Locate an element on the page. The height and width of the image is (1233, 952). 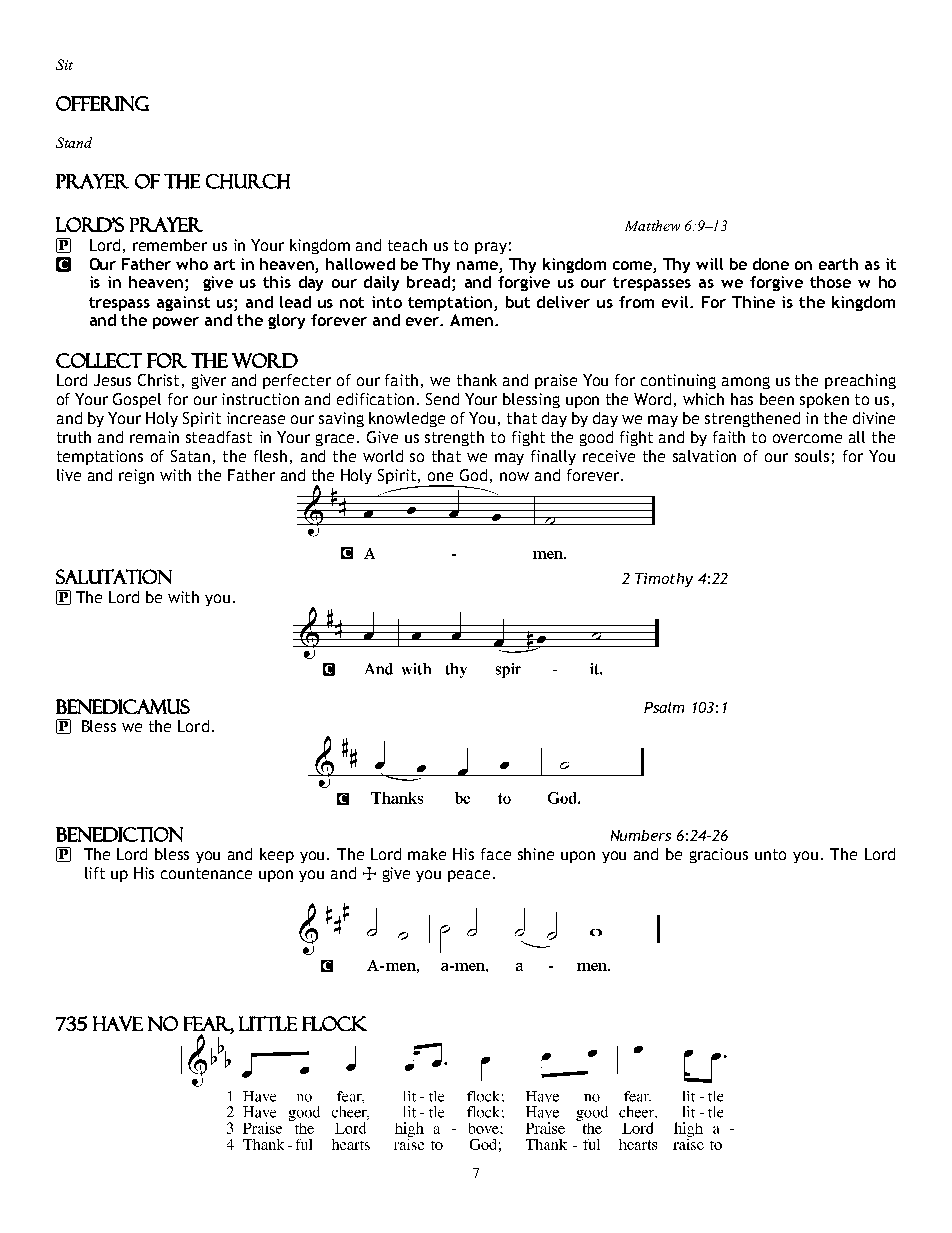
Christ is located at coordinates (158, 380).
